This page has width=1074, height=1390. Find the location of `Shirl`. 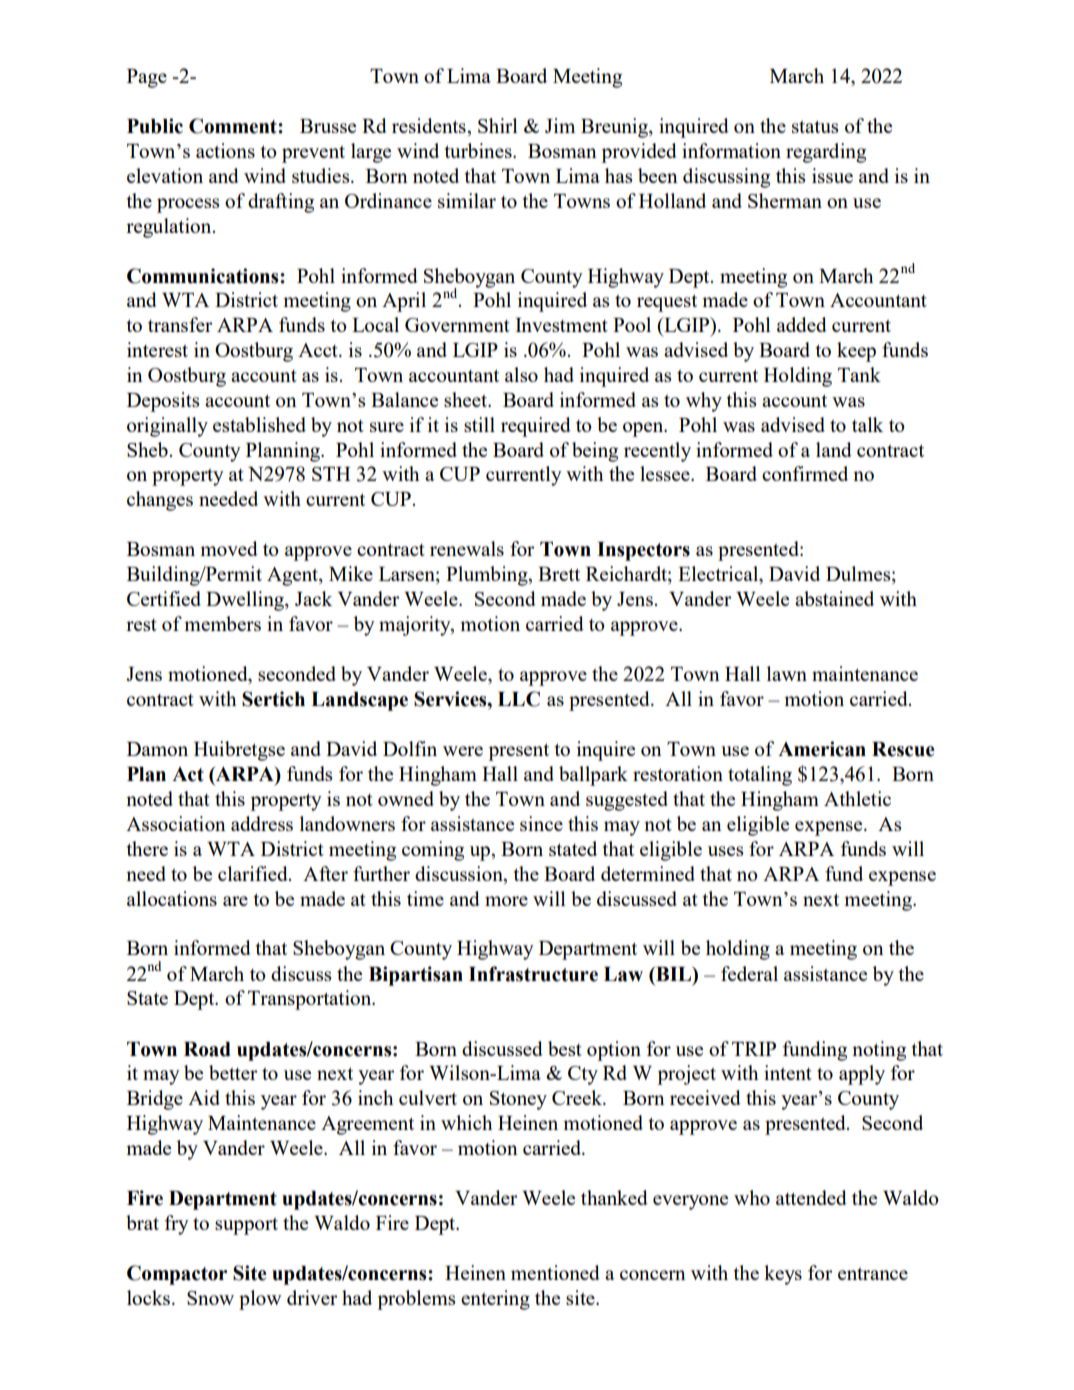

Shirl is located at coordinates (498, 125).
